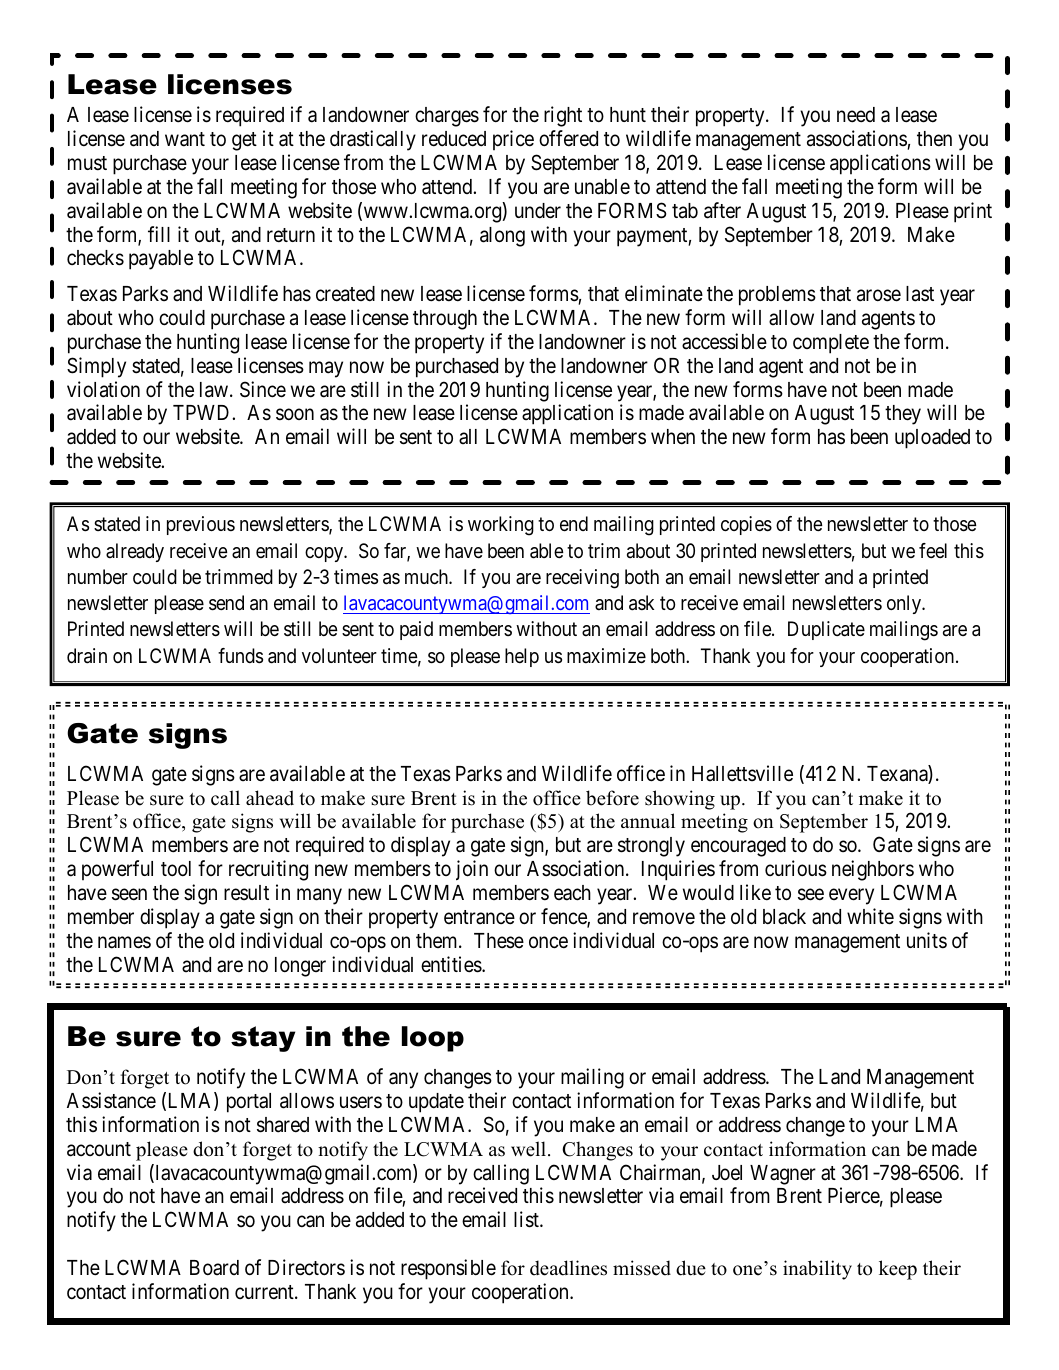 The image size is (1059, 1370). I want to click on list, so click(527, 1219).
